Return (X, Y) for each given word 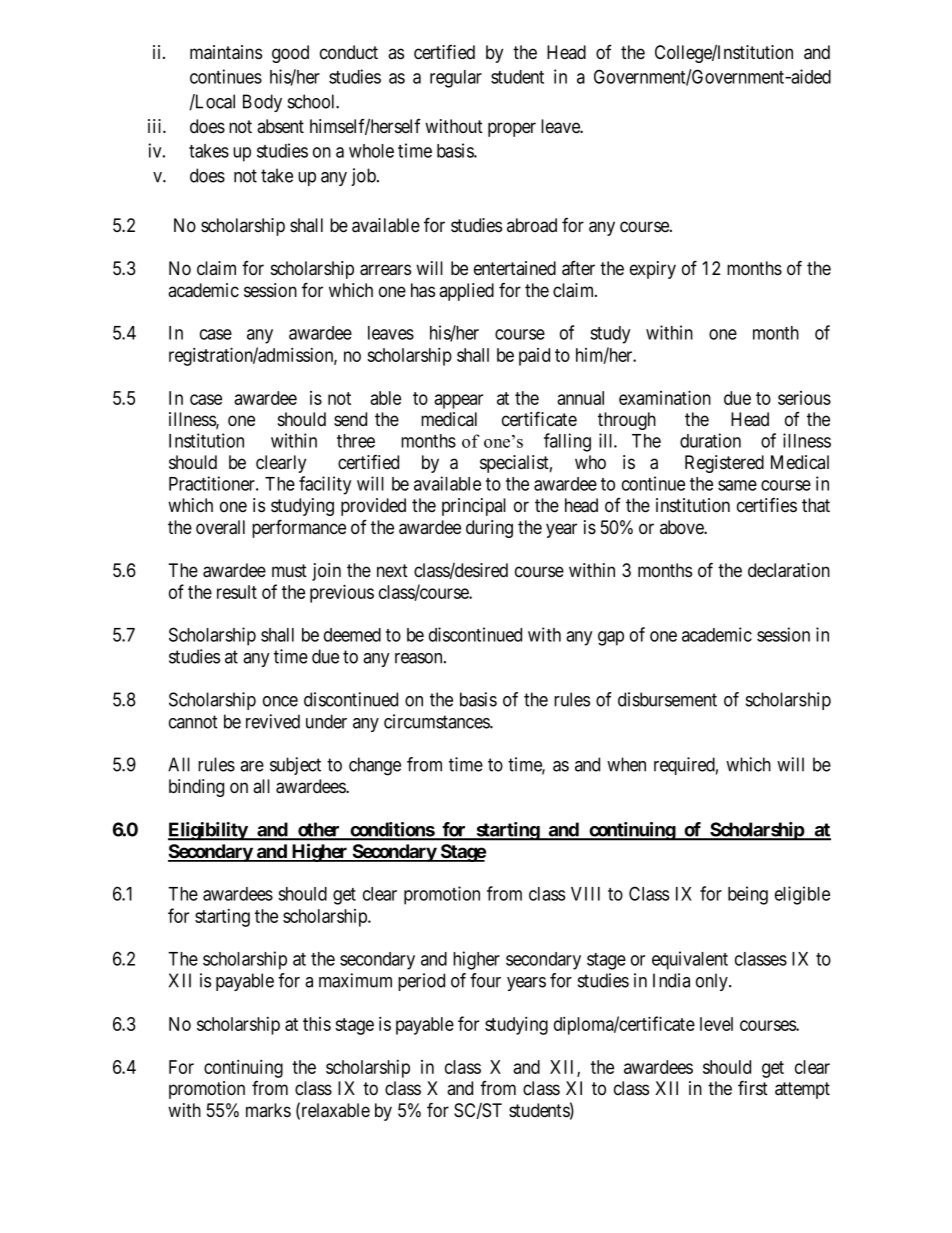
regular (456, 79)
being (748, 895)
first (753, 1088)
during (489, 529)
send (350, 419)
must (289, 571)
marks (268, 1110)
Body (262, 103)
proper (512, 129)
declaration (789, 570)
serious (804, 398)
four (485, 980)
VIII (585, 894)
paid (534, 357)
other (319, 830)
